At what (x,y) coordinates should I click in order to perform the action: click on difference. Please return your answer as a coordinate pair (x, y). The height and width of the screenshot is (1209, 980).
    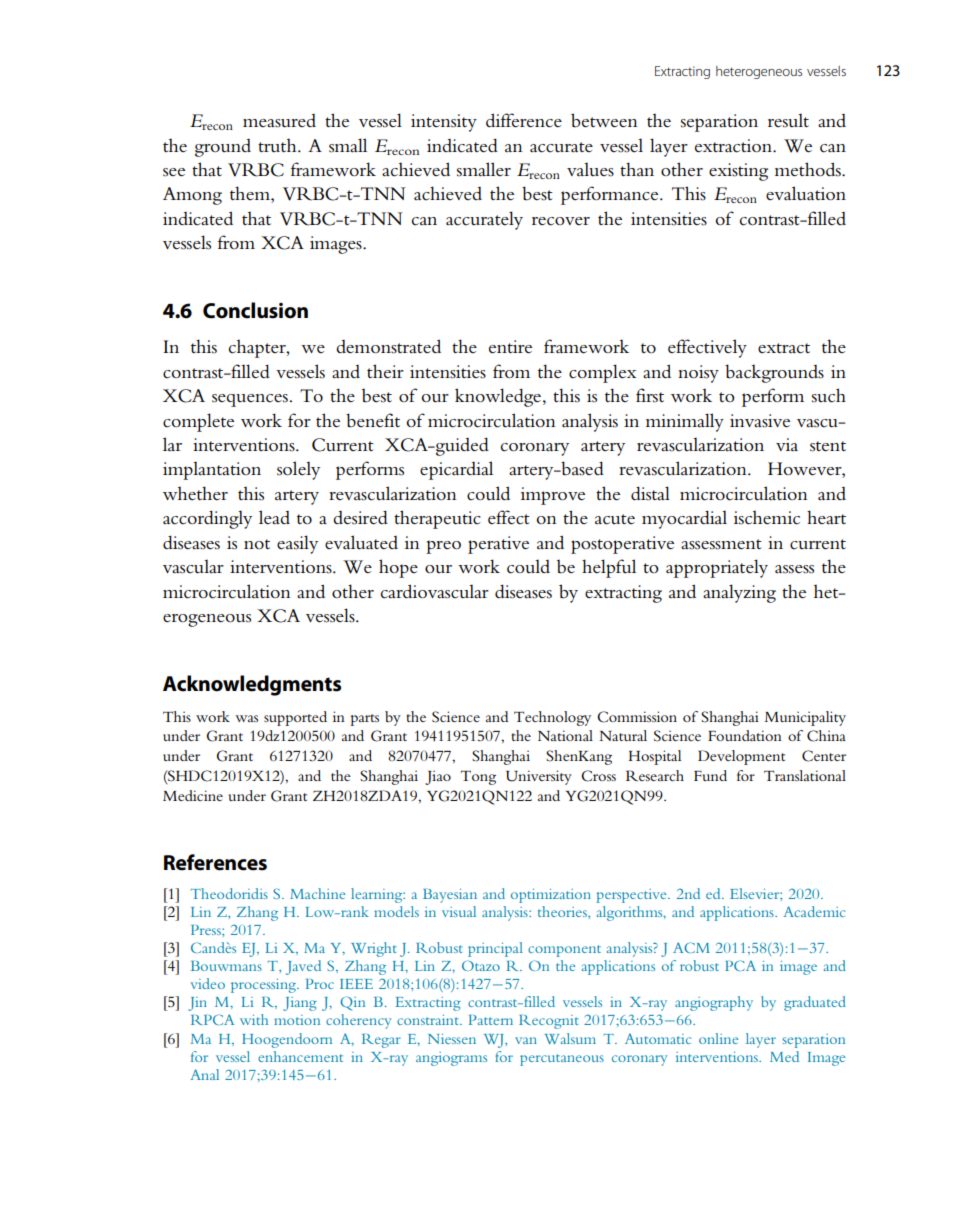
    Looking at the image, I should click on (524, 120).
